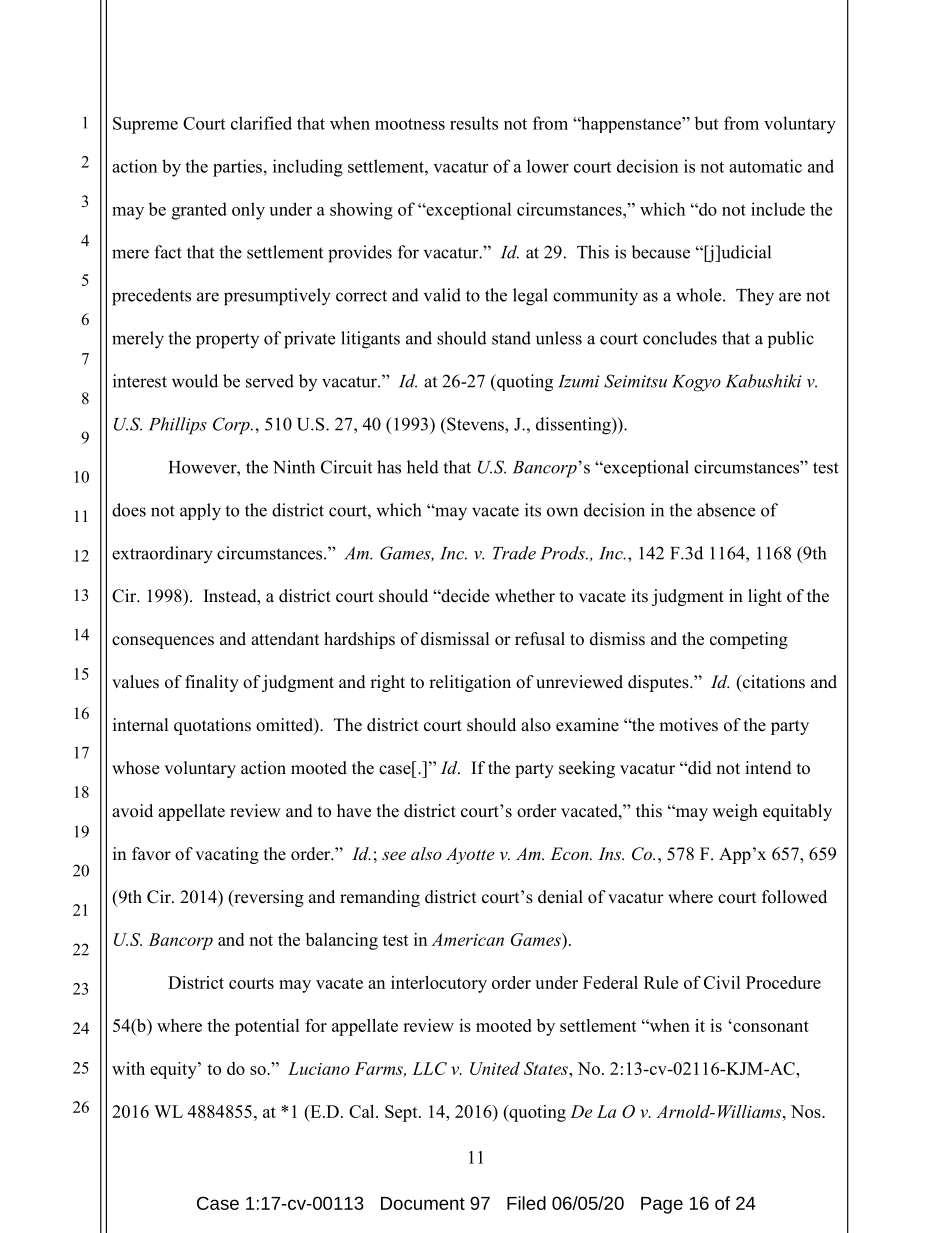  I want to click on equity, so click(174, 1070).
